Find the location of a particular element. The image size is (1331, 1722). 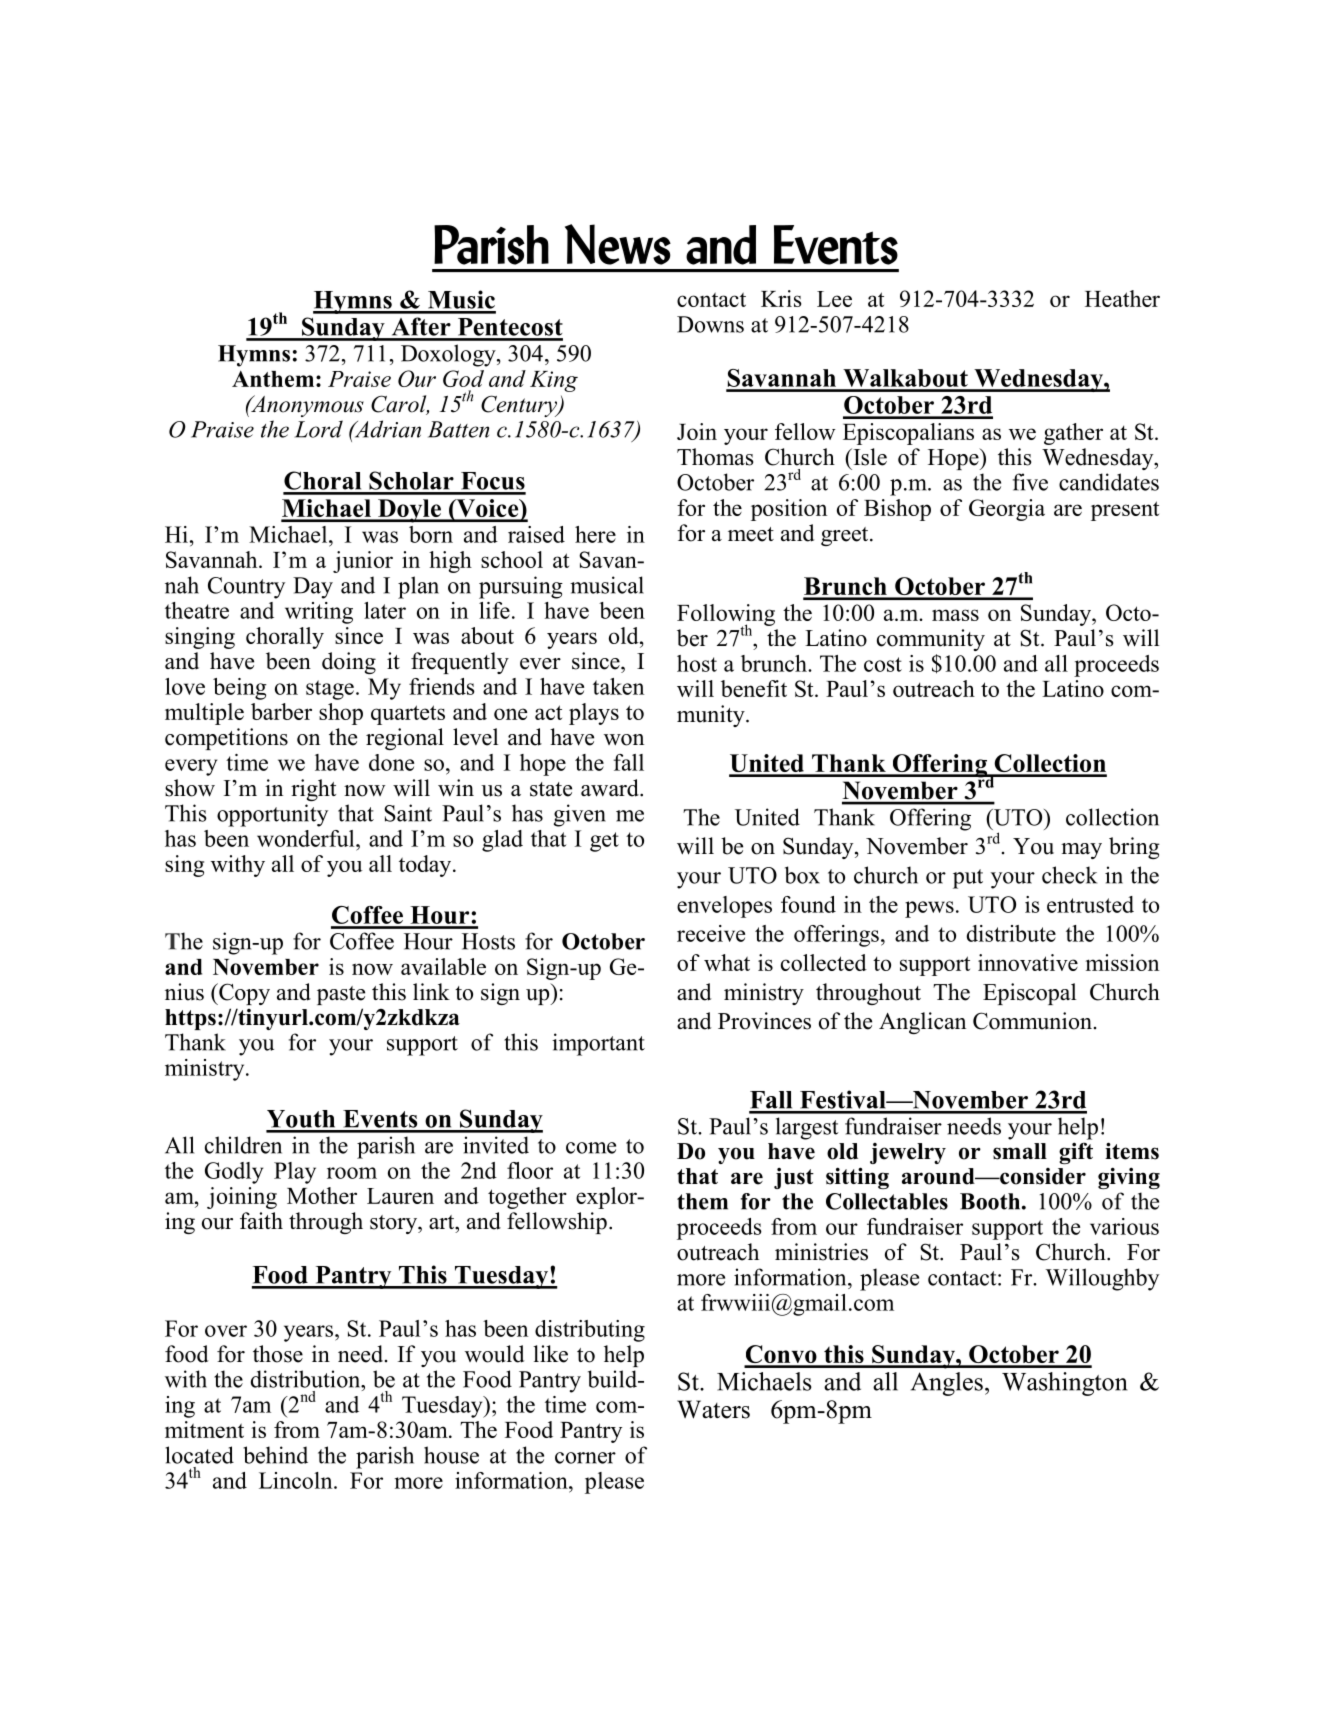

behind is located at coordinates (275, 1455).
